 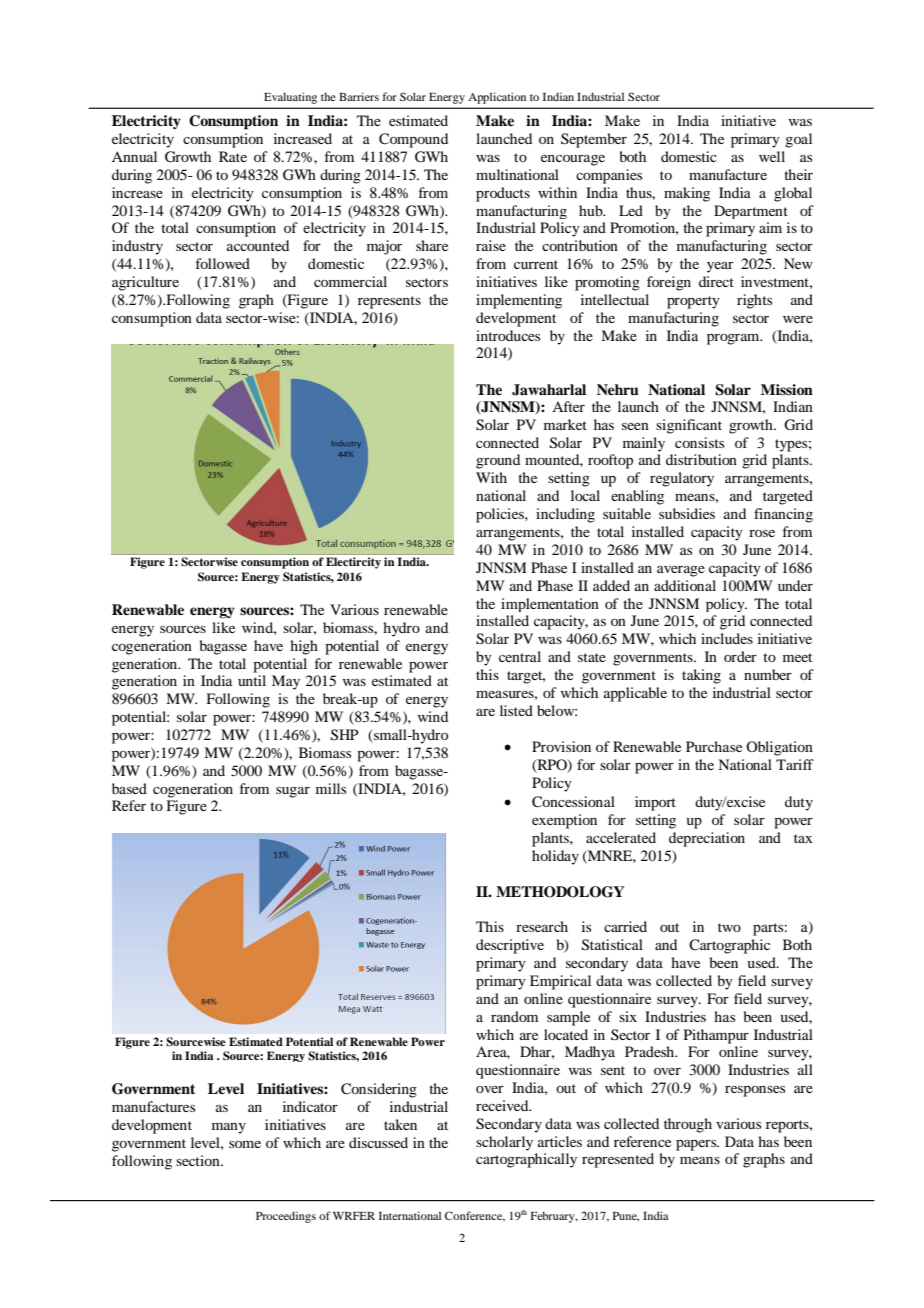 I want to click on well, so click(x=772, y=156).
